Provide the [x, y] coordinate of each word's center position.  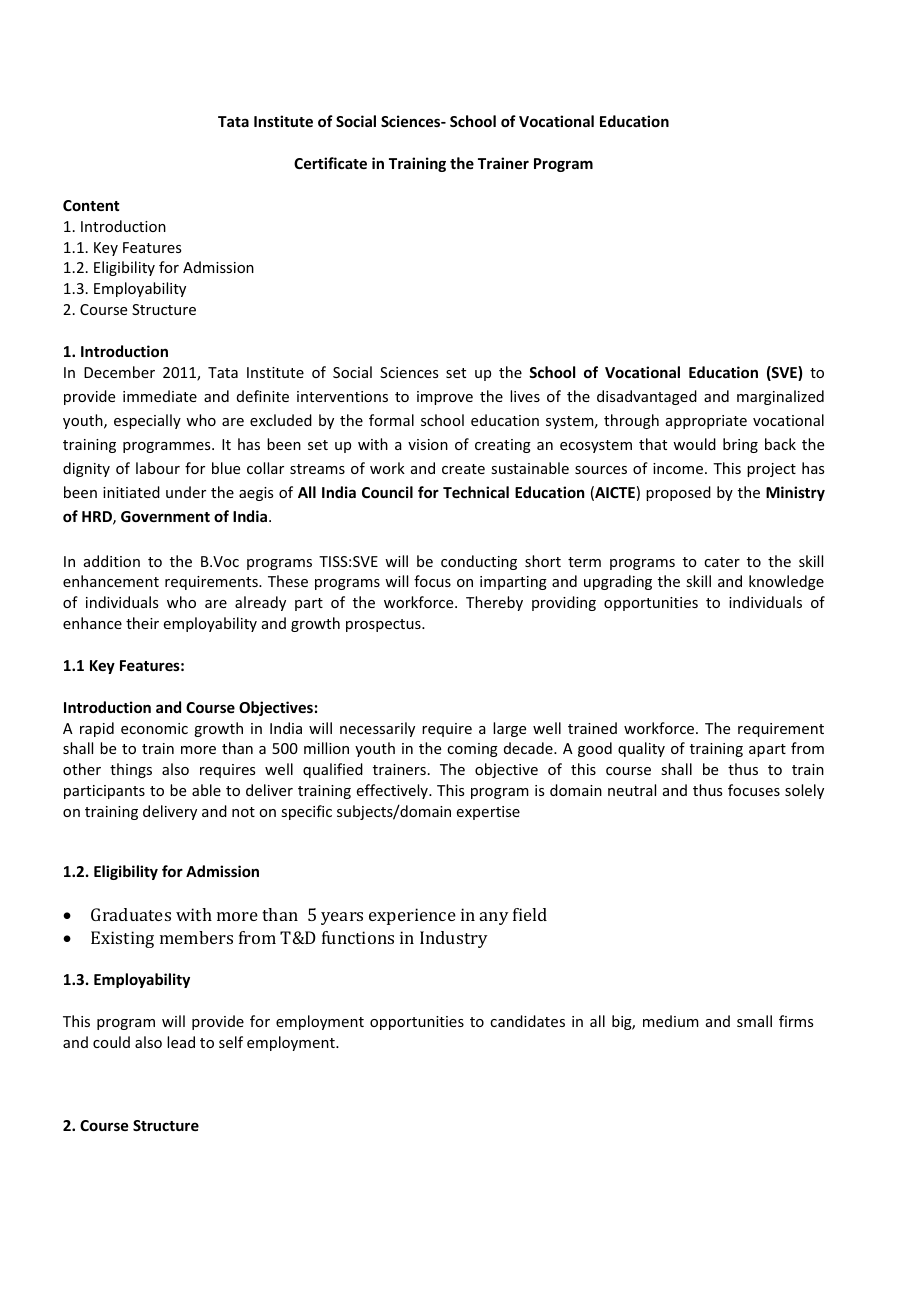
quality [641, 749]
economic [154, 728]
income [679, 468]
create [463, 469]
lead [181, 1042]
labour [158, 468]
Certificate [330, 163]
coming [472, 750]
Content [91, 205]
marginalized [780, 397]
